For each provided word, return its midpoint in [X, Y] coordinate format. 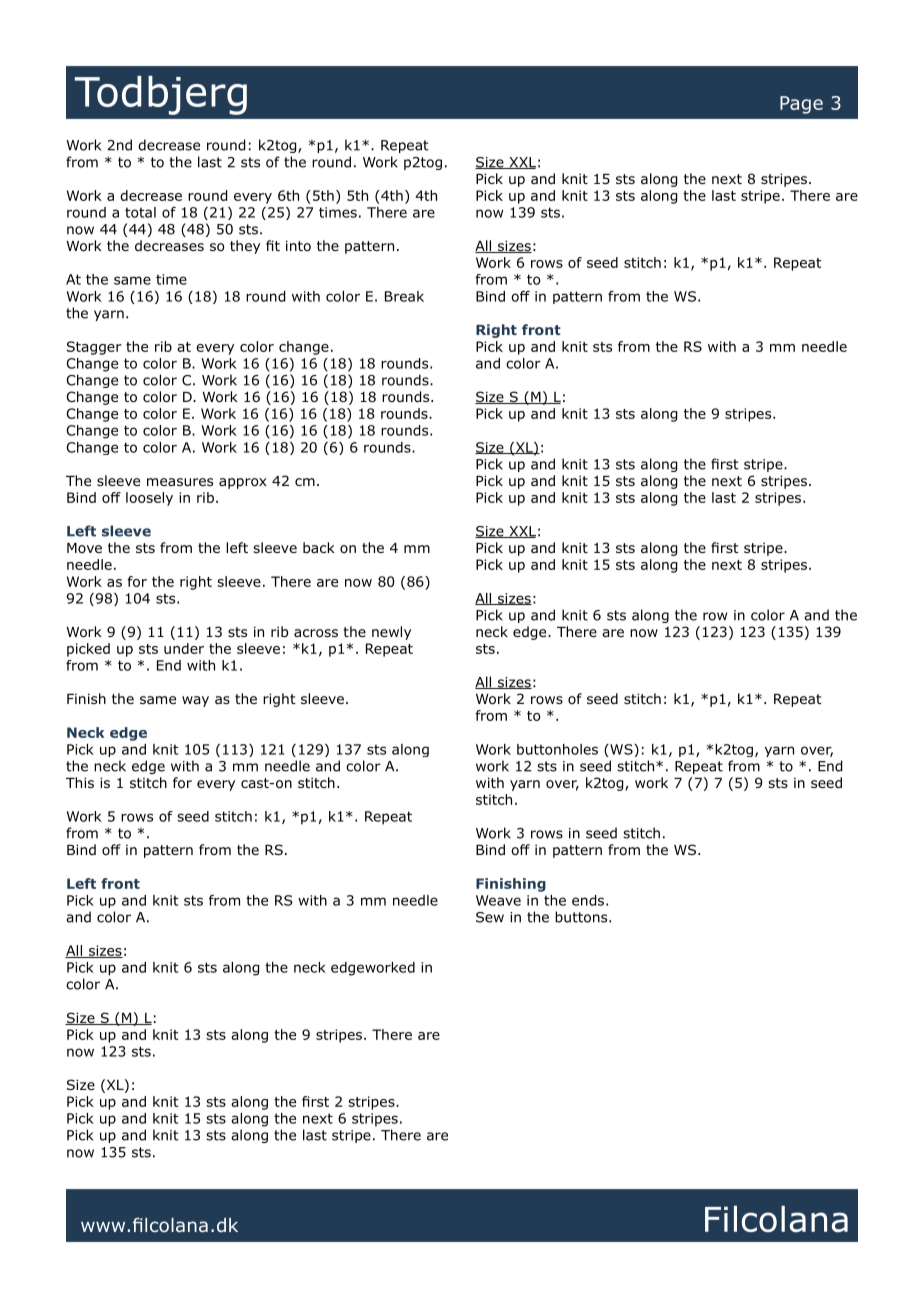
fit [273, 245]
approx [243, 483]
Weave [498, 900]
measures [180, 482]
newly [391, 633]
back [319, 547]
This [80, 782]
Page [801, 105]
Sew [490, 917]
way [195, 701]
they [245, 247]
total [140, 212]
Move [84, 548]
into [298, 246]
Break [404, 296]
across [316, 633]
